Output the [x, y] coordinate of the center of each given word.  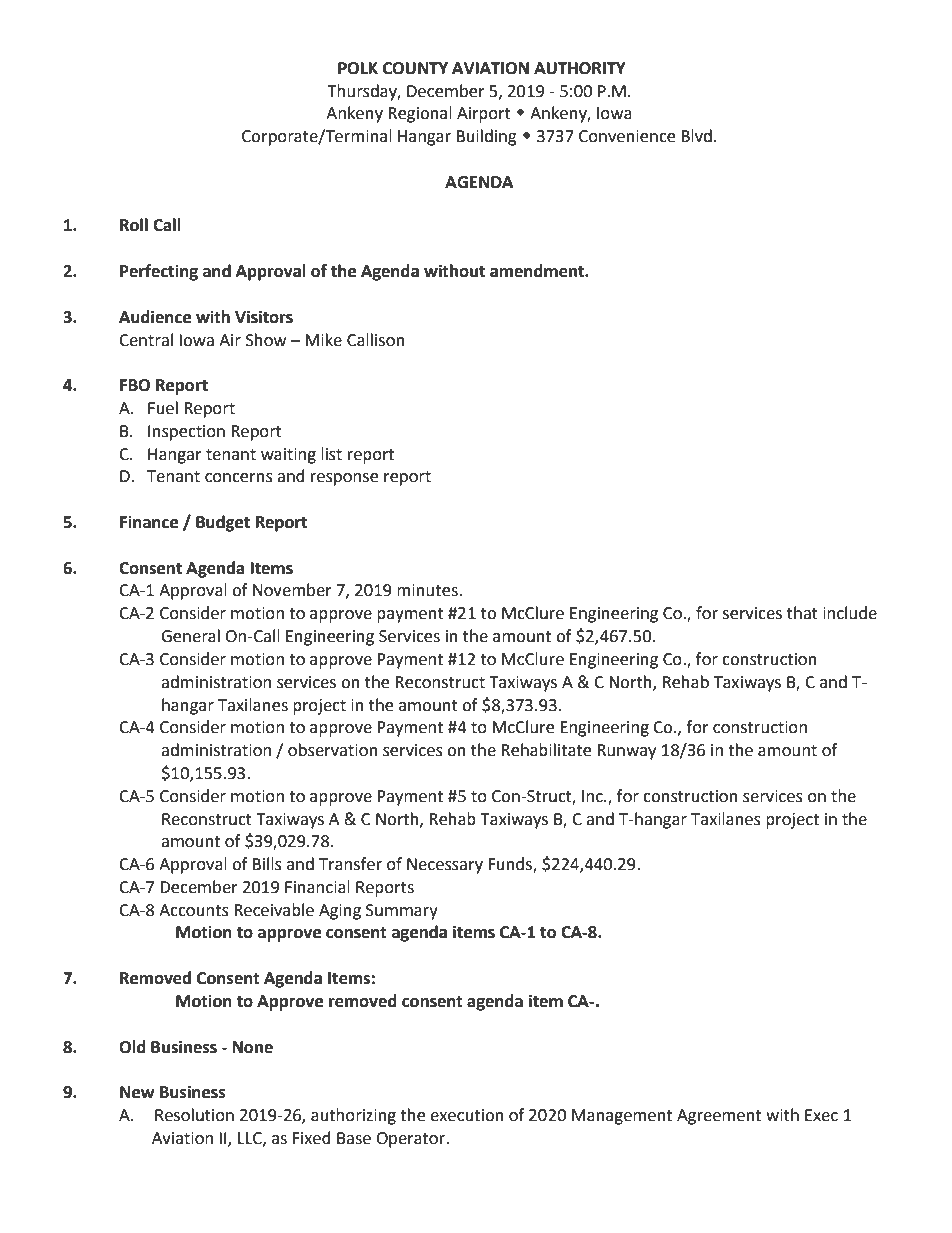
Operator [411, 1140]
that [802, 613]
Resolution [194, 1115]
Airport [484, 115]
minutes [428, 590]
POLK [358, 68]
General [190, 636]
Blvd [696, 136]
